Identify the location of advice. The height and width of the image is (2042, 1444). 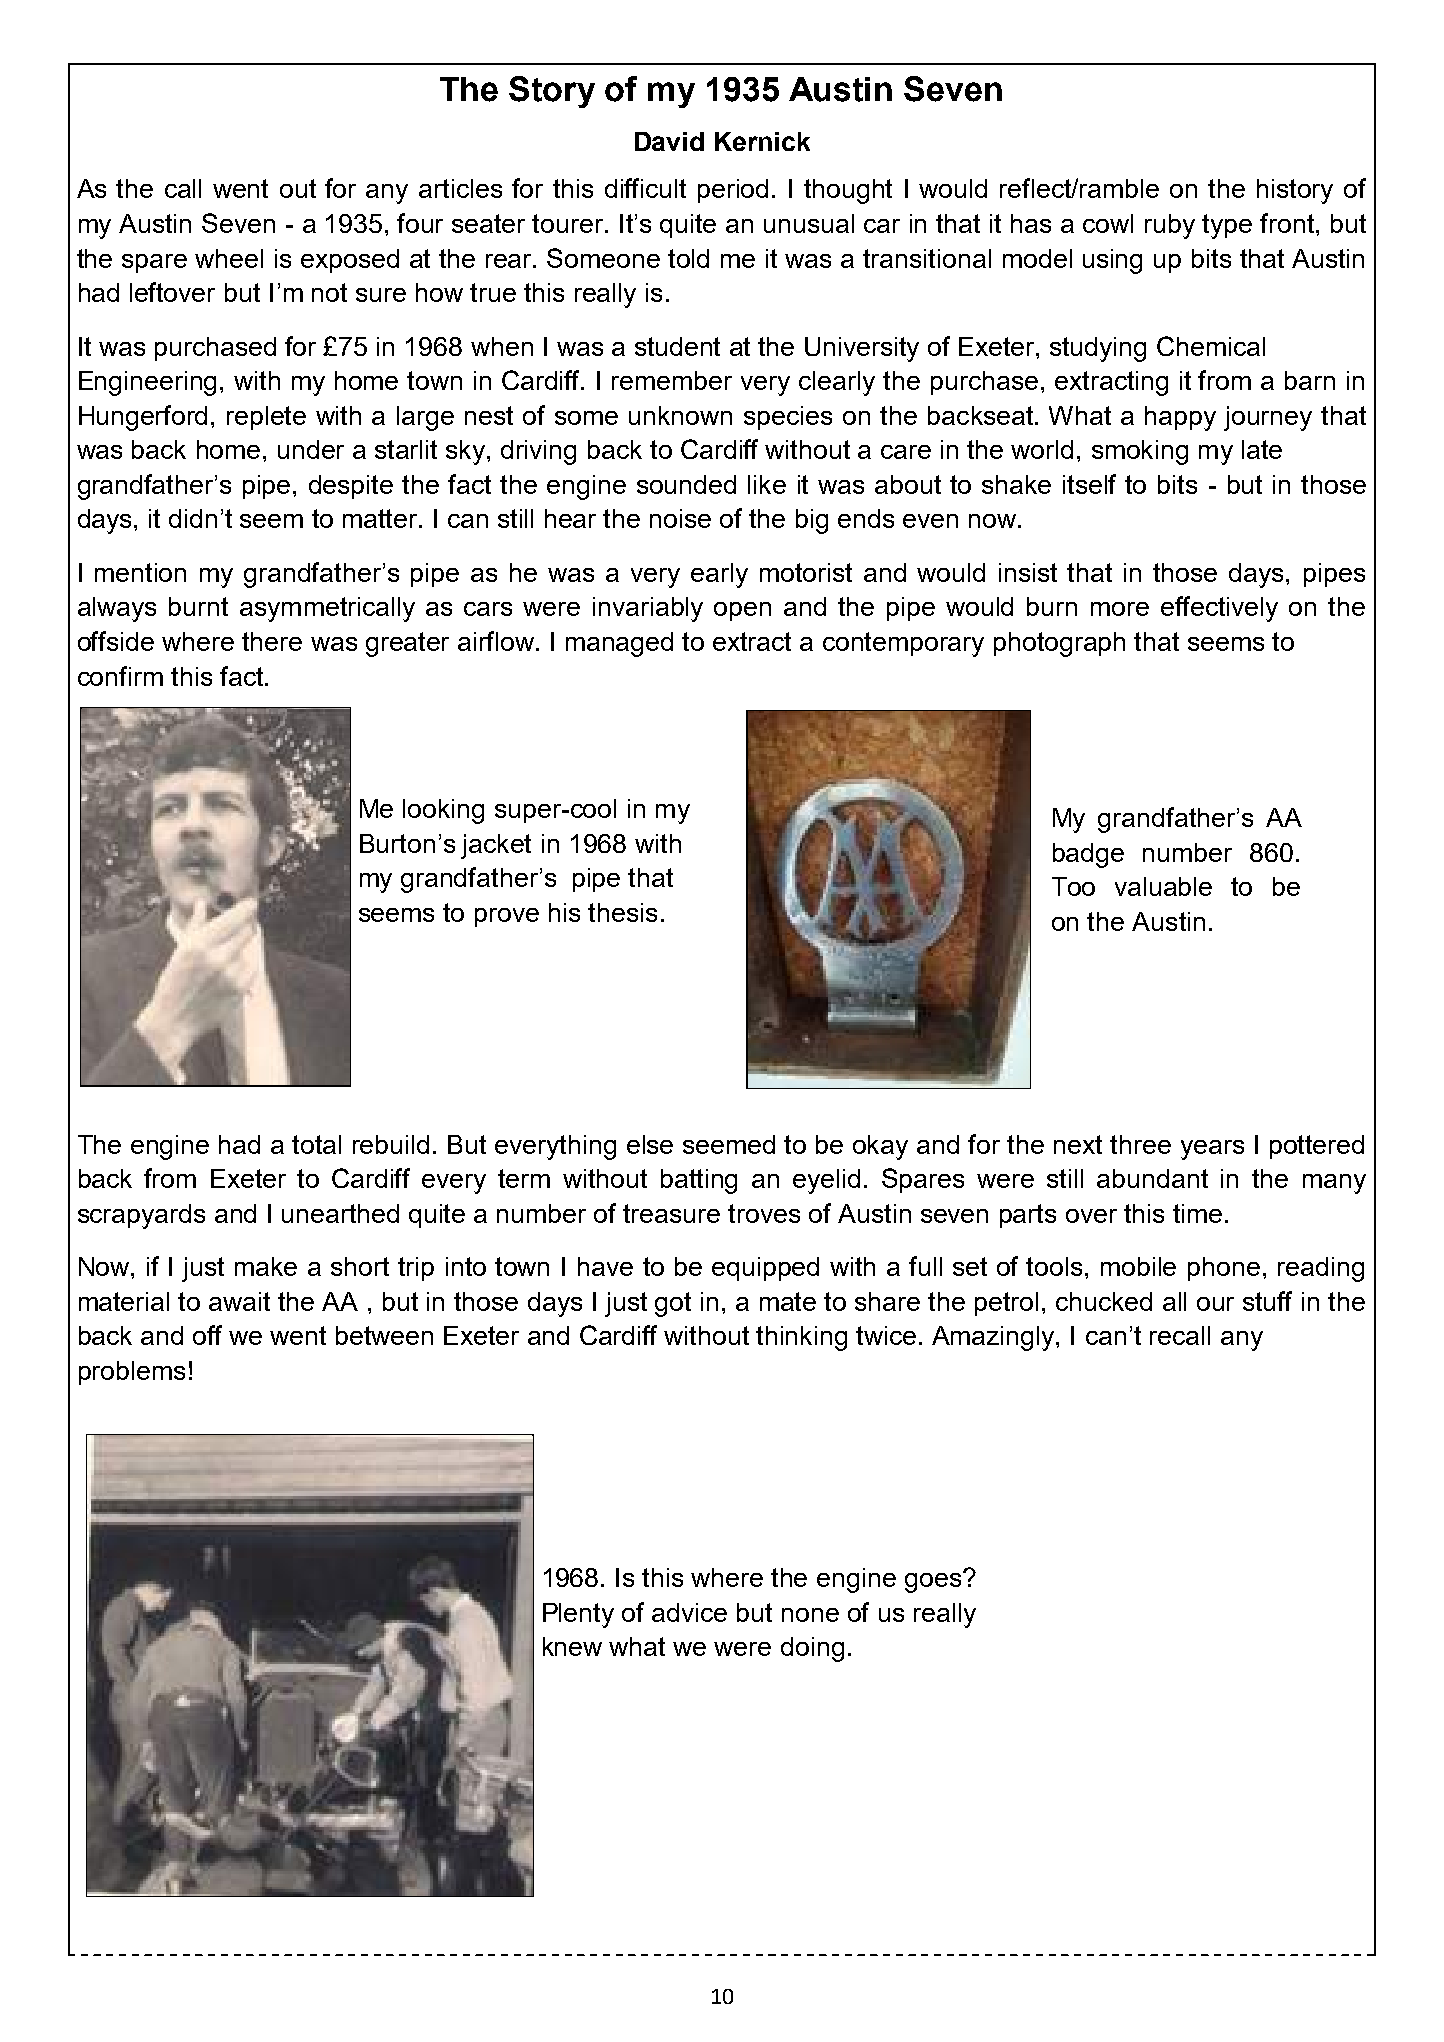
(689, 1612).
